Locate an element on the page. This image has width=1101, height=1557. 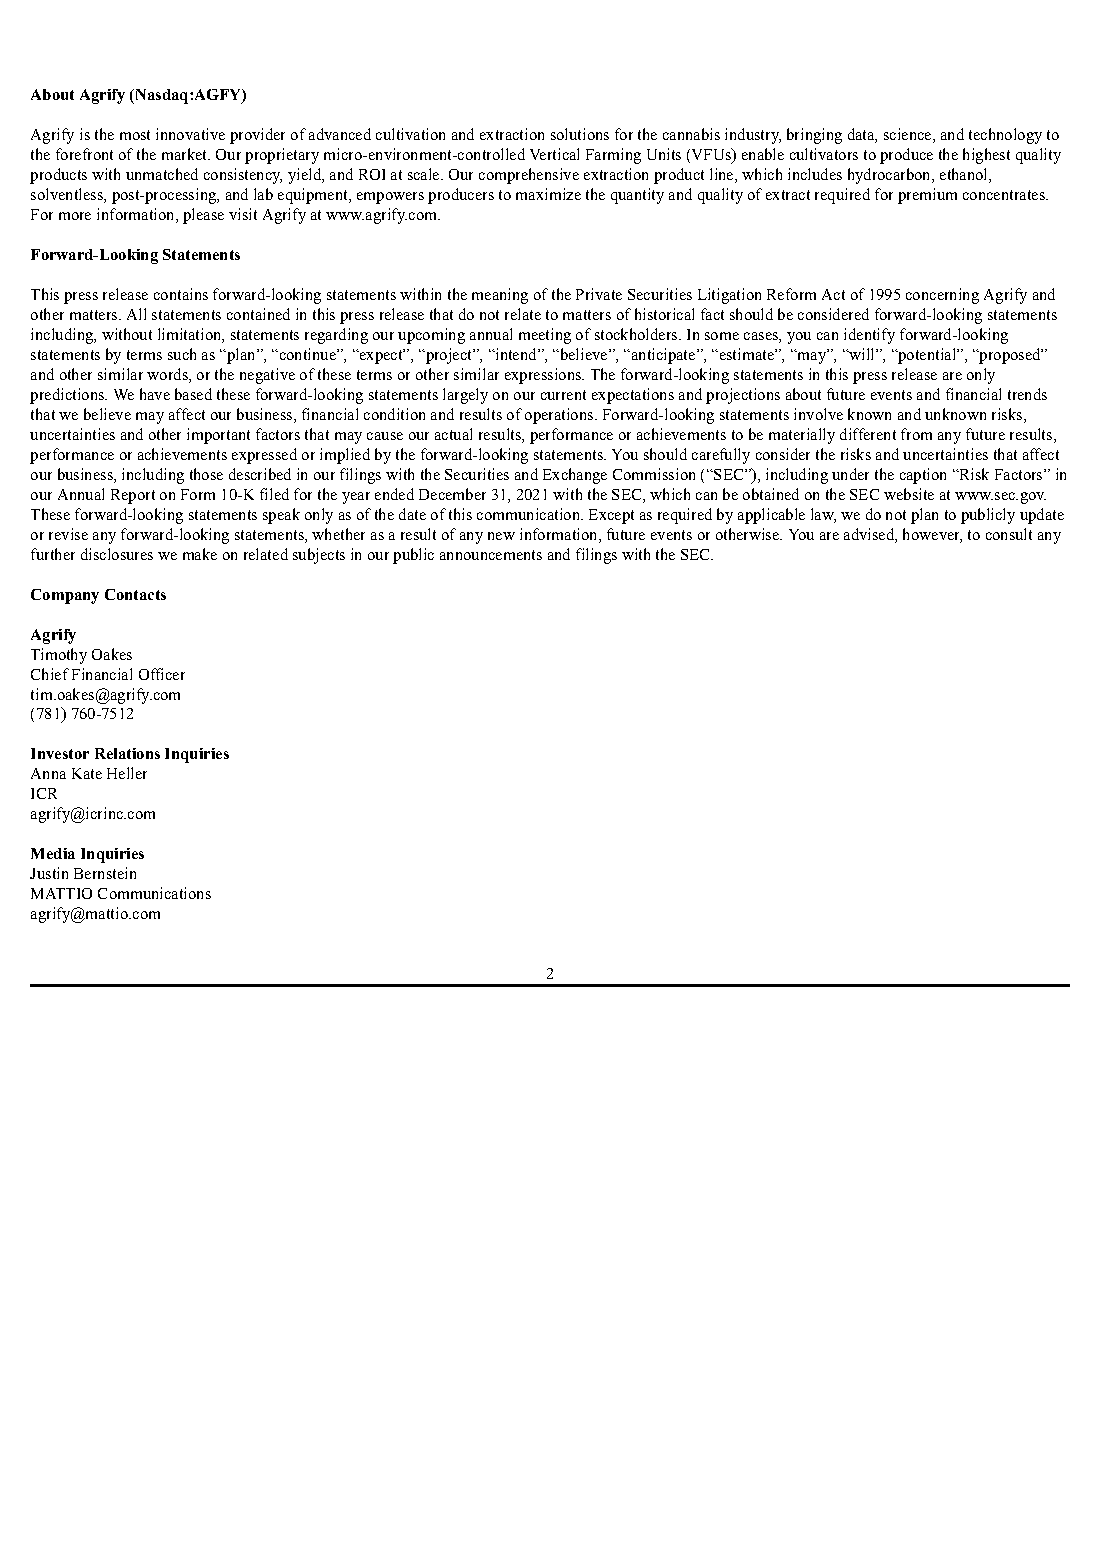
market is located at coordinates (185, 154).
